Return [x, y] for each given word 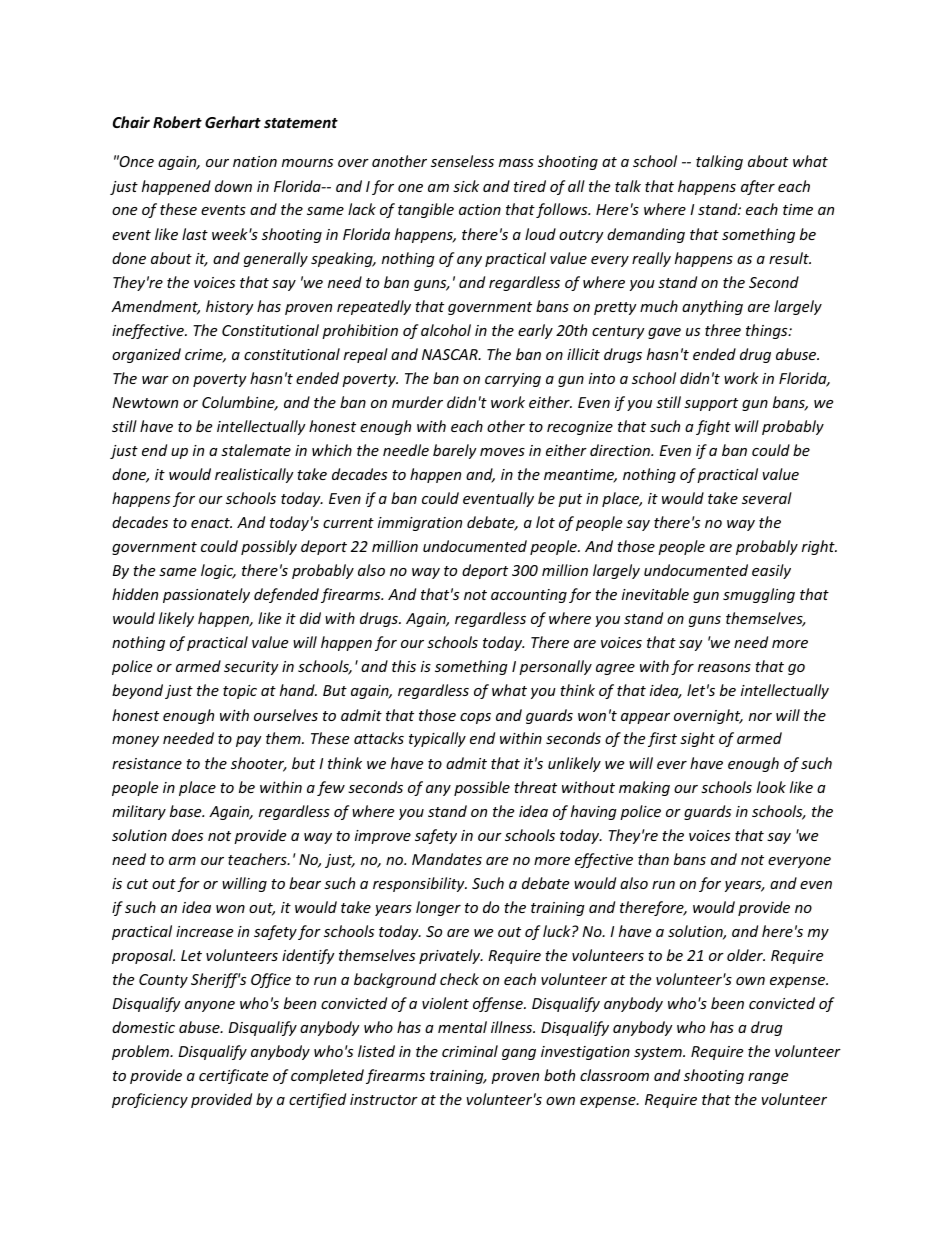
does [187, 835]
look [771, 787]
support [711, 404]
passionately [206, 595]
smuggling [759, 595]
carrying [513, 380]
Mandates [447, 859]
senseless [462, 161]
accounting [529, 596]
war [155, 380]
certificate [233, 1076]
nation [255, 161]
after [758, 187]
